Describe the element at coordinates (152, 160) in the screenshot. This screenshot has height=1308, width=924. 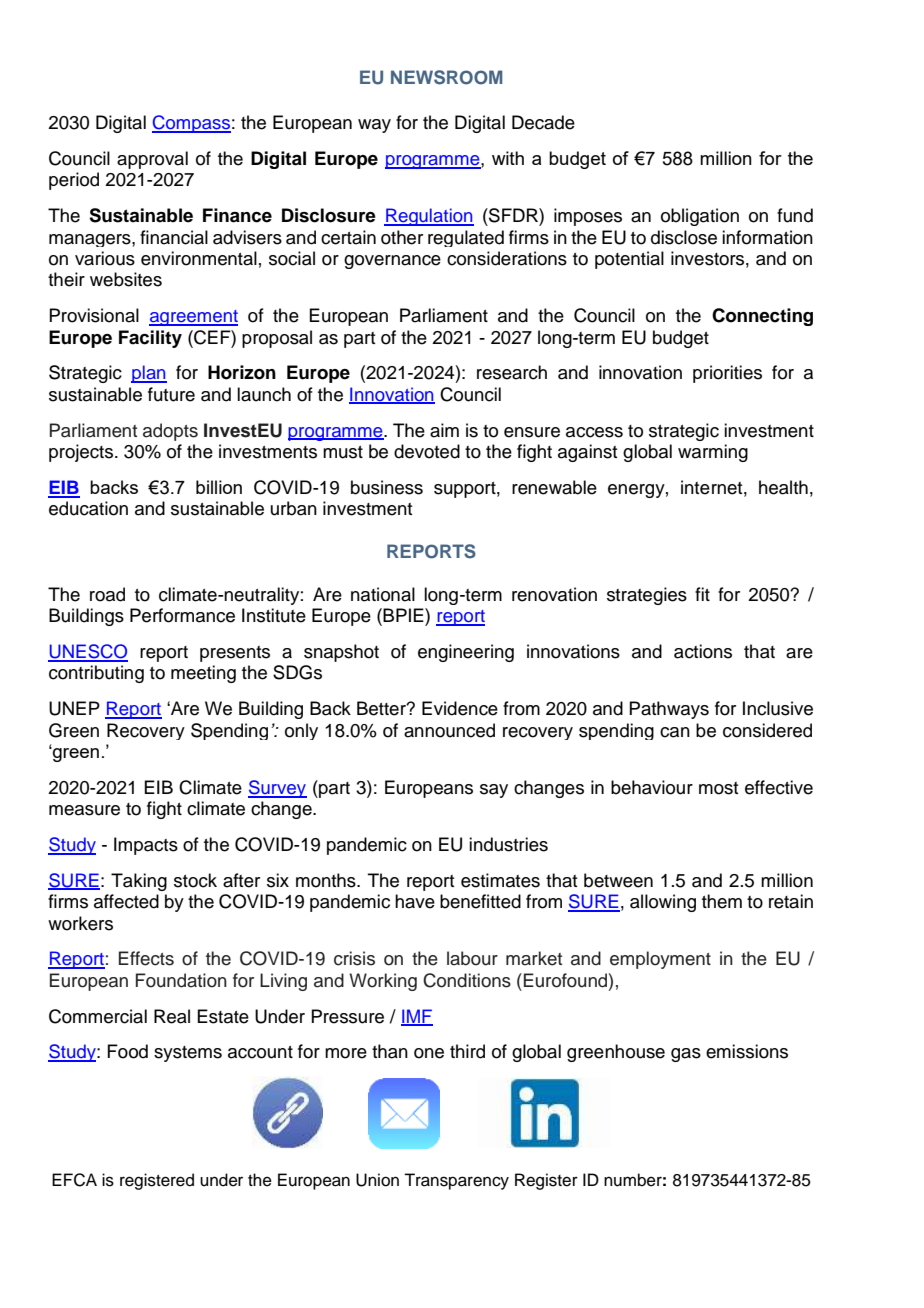
I see `approval` at that location.
